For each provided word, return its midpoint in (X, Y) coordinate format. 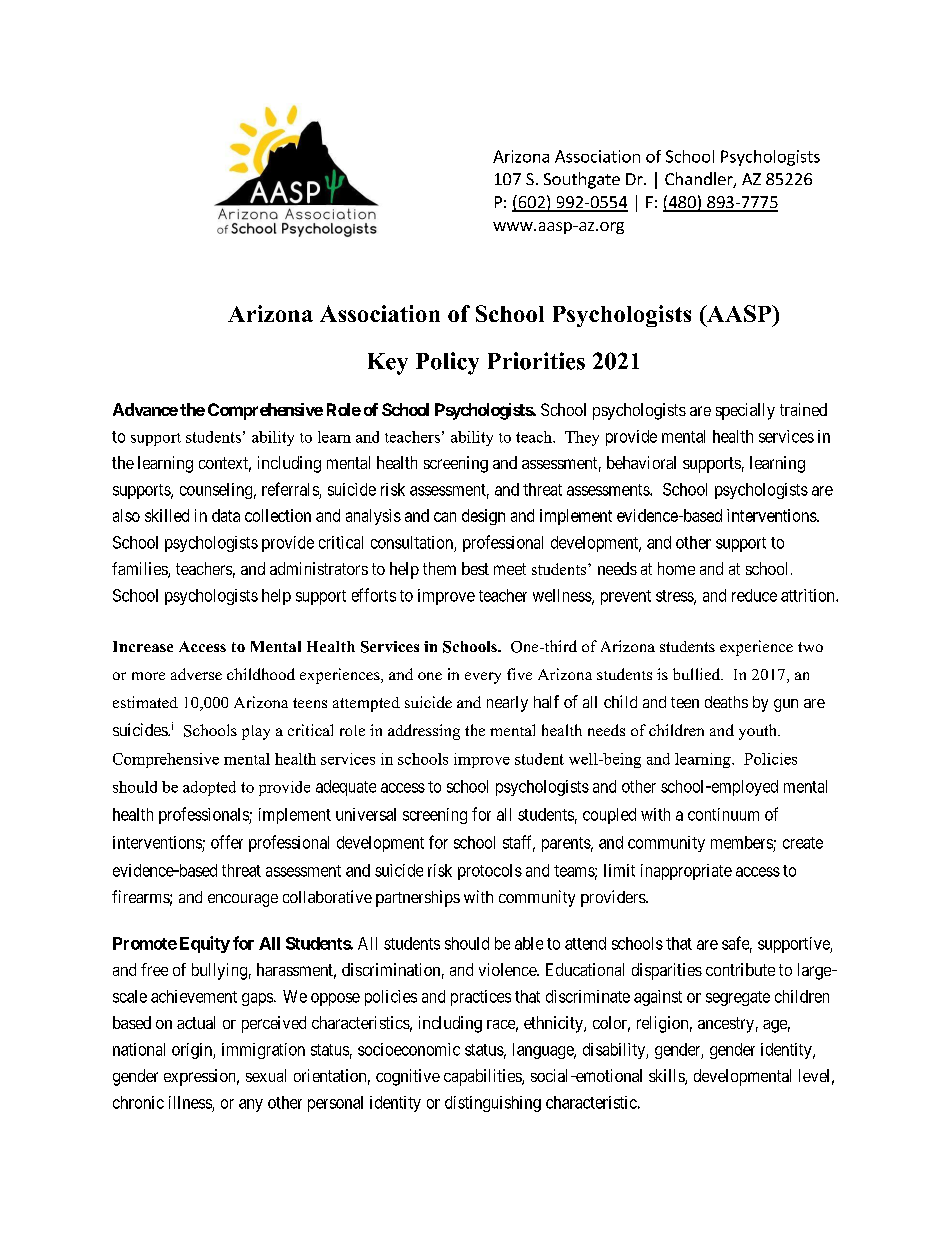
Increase (143, 646)
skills (667, 1077)
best (475, 568)
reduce (754, 595)
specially (745, 411)
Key (388, 364)
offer (227, 842)
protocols (490, 872)
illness (190, 1102)
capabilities (483, 1077)
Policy (447, 363)
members (742, 842)
